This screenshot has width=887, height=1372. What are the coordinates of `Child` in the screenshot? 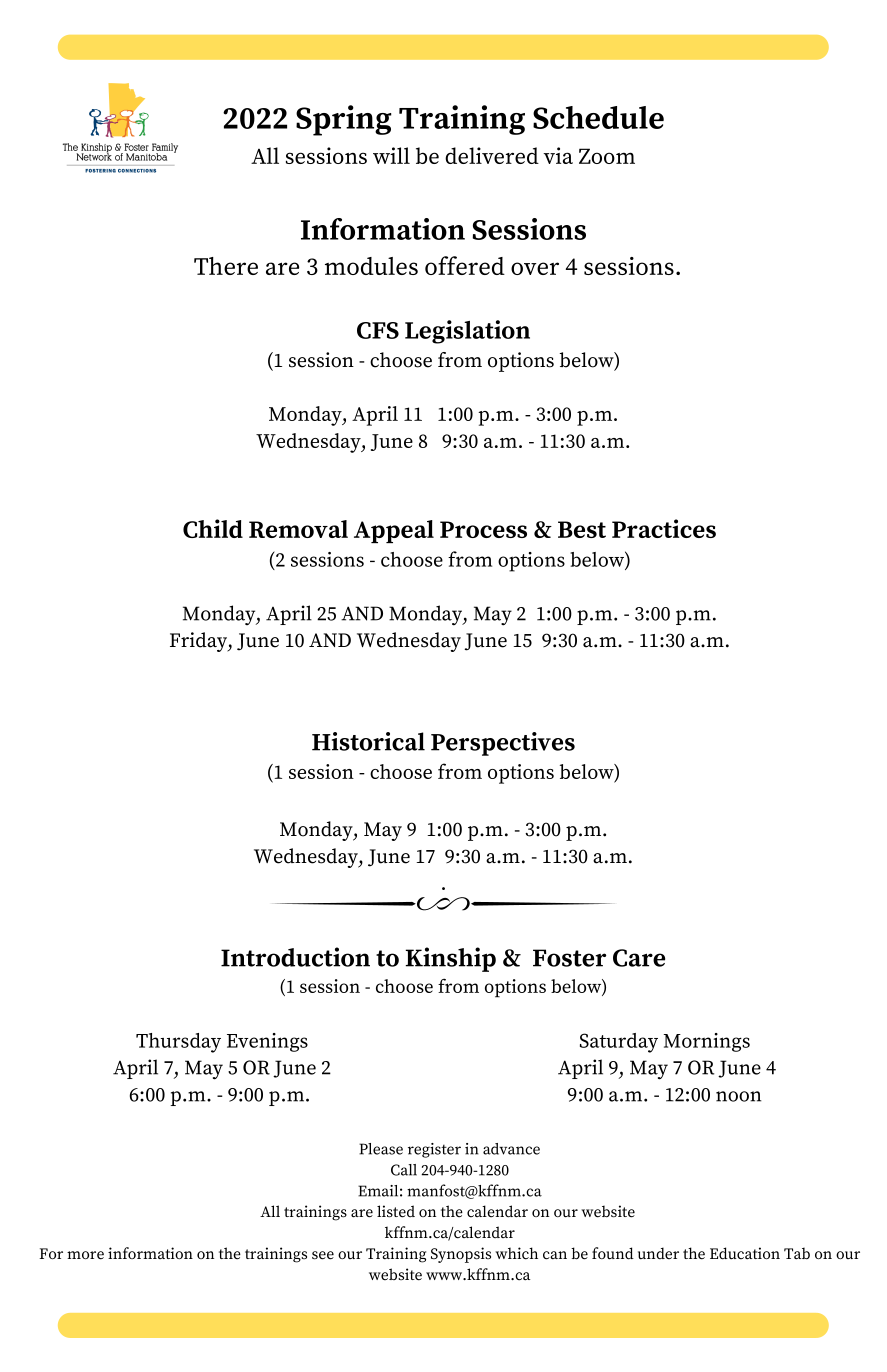 It's located at (213, 528).
